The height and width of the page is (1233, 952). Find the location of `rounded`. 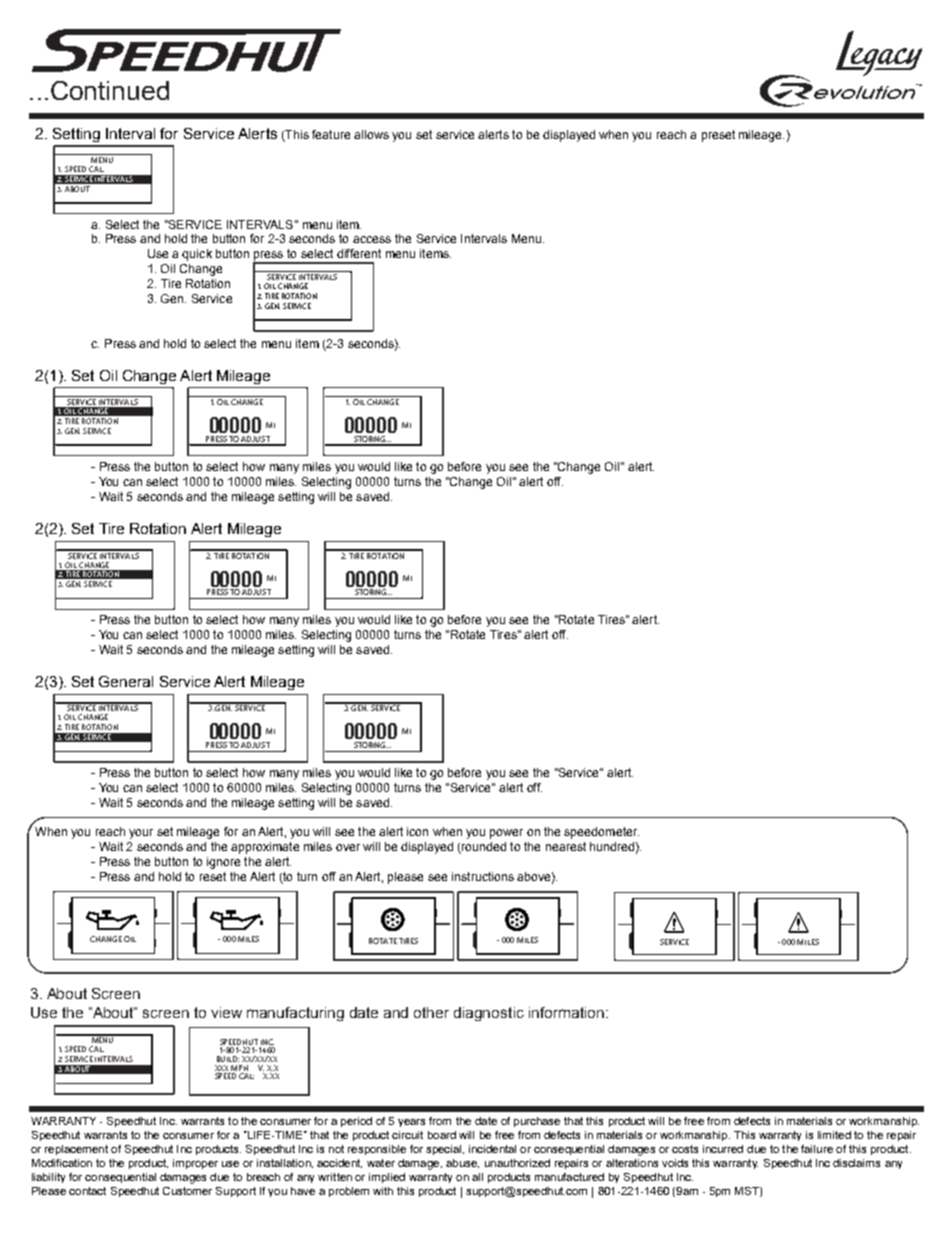

rounded is located at coordinates (483, 848).
